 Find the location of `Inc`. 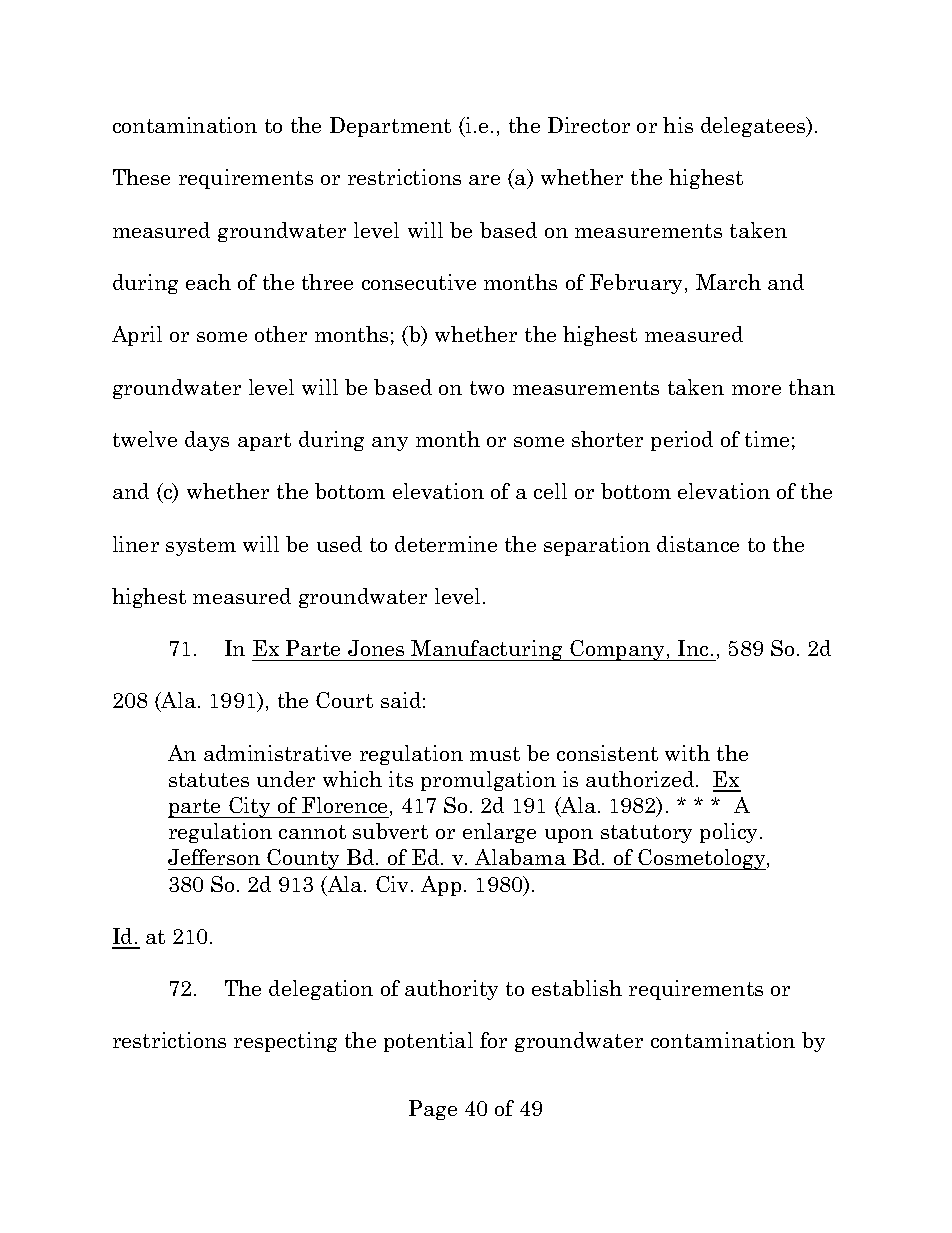

Inc is located at coordinates (693, 648).
